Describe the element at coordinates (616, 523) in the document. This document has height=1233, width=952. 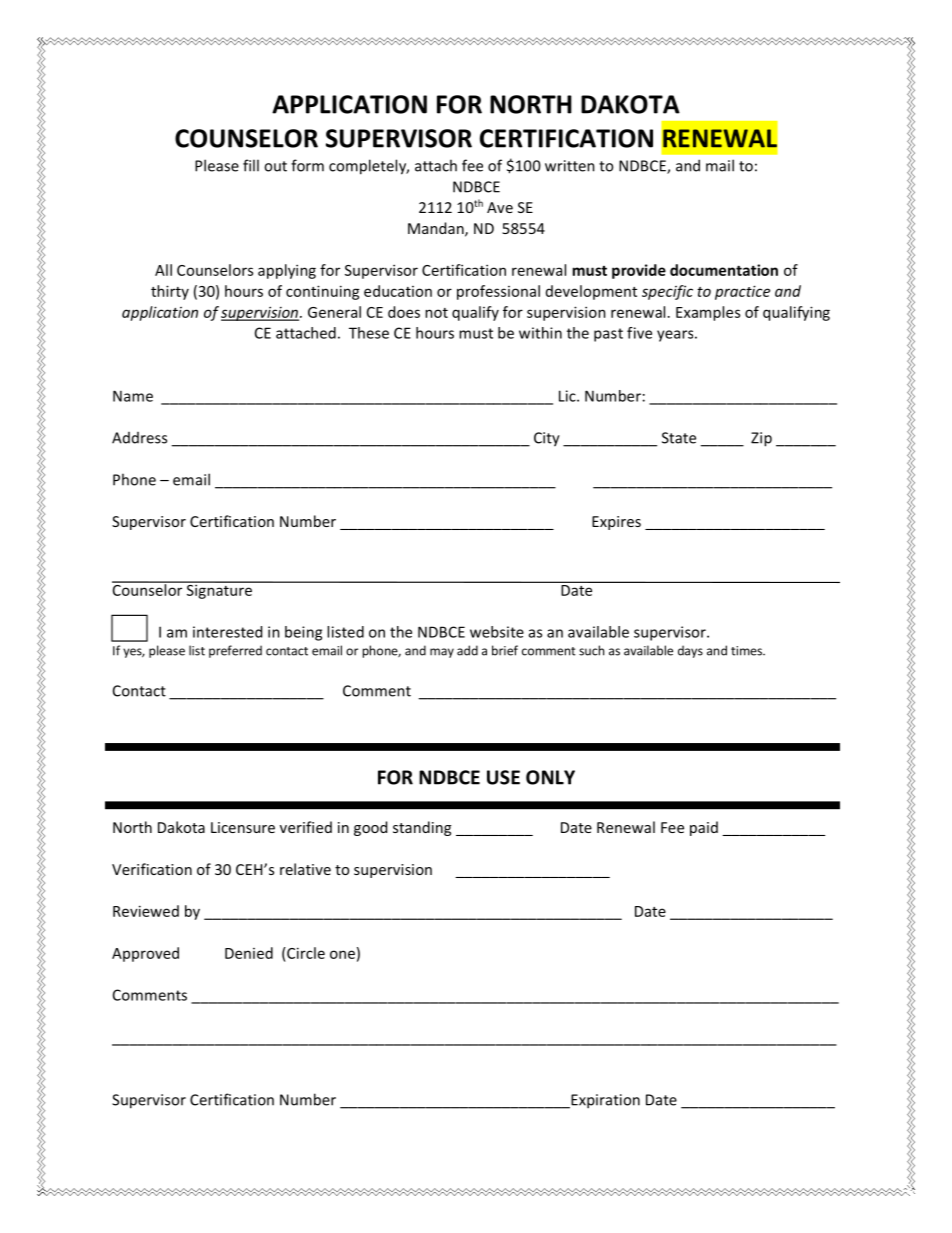
I see `Expires` at that location.
